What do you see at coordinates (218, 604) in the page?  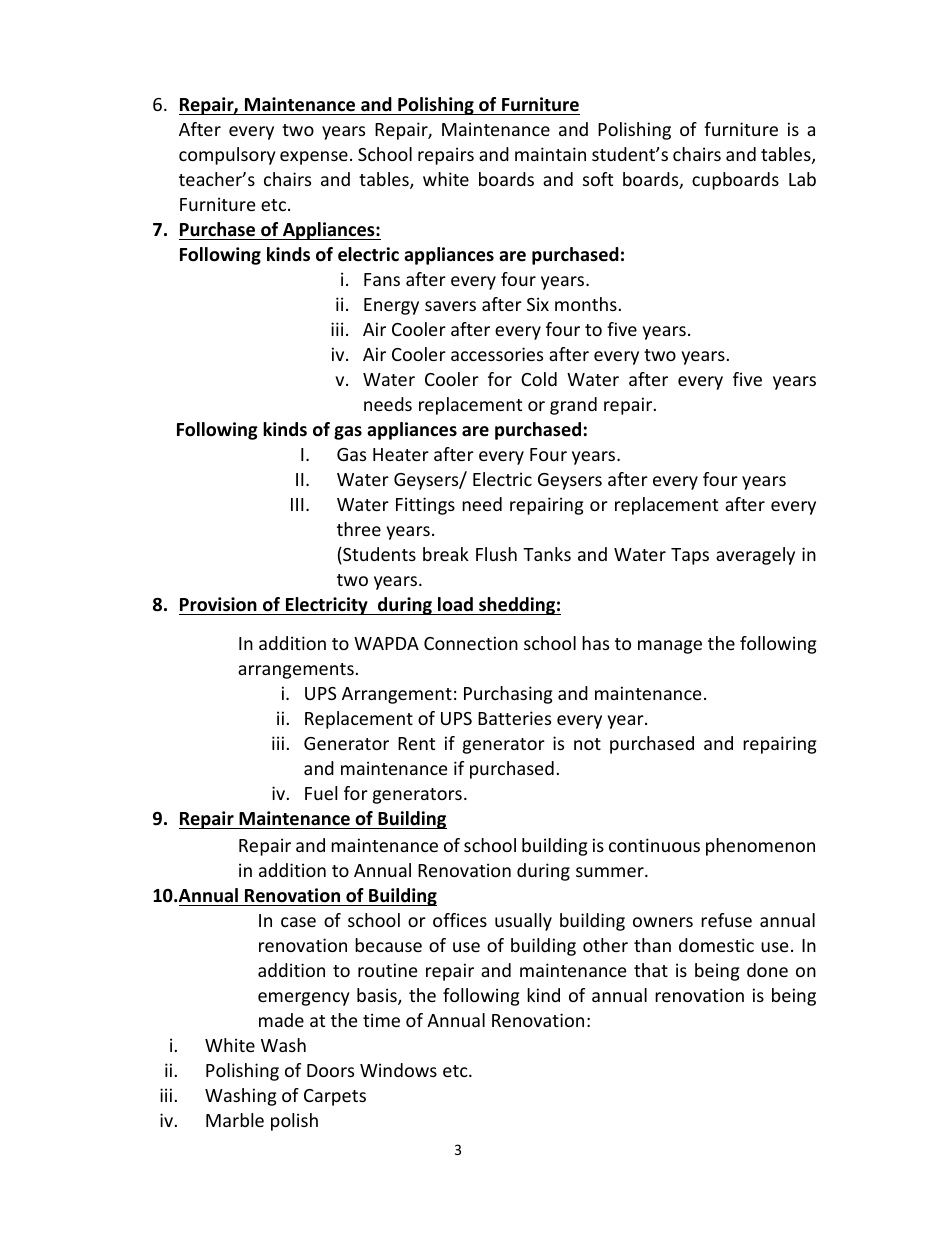 I see `Provision` at bounding box center [218, 604].
